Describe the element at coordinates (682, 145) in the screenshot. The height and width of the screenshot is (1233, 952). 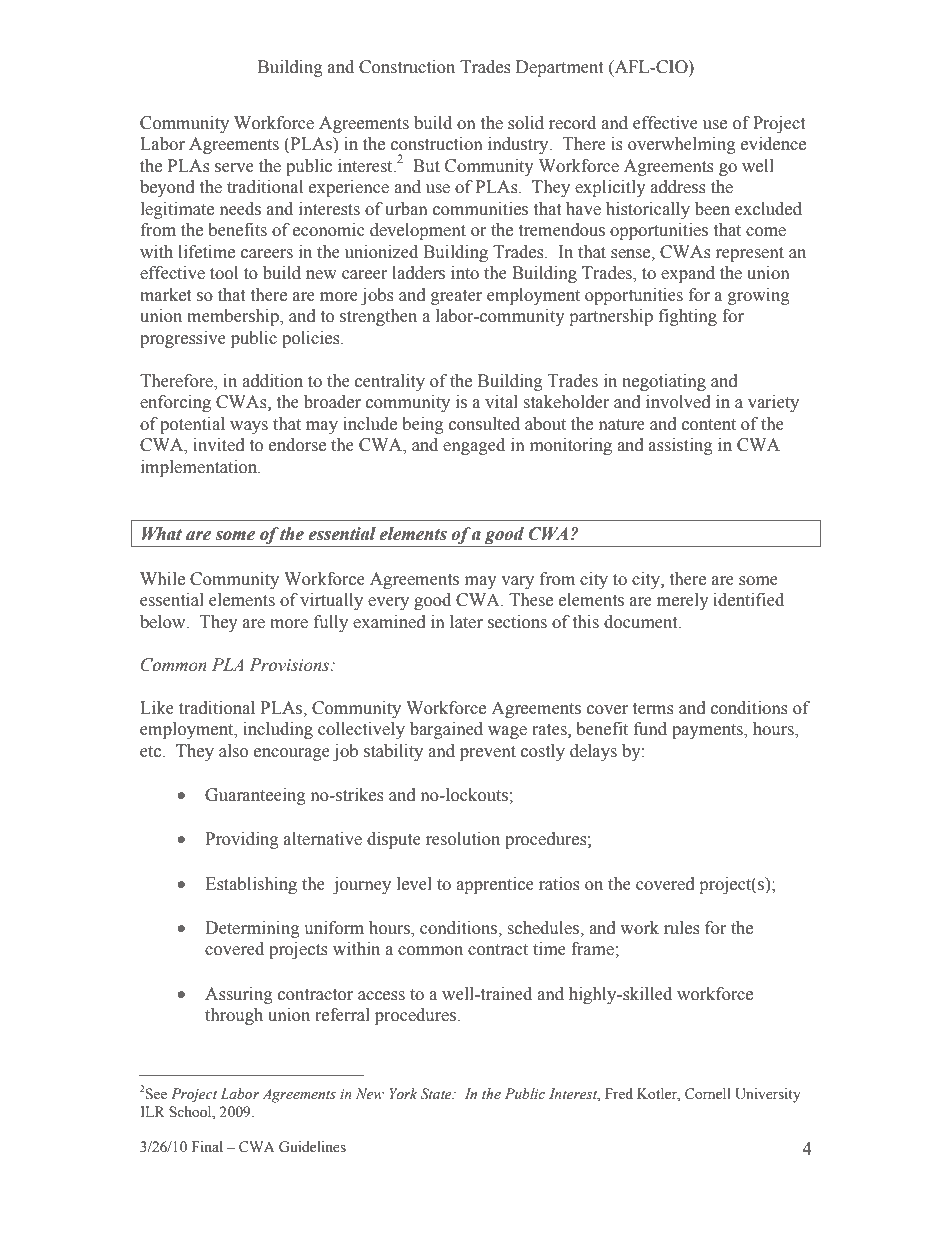
I see `overwhelming` at that location.
